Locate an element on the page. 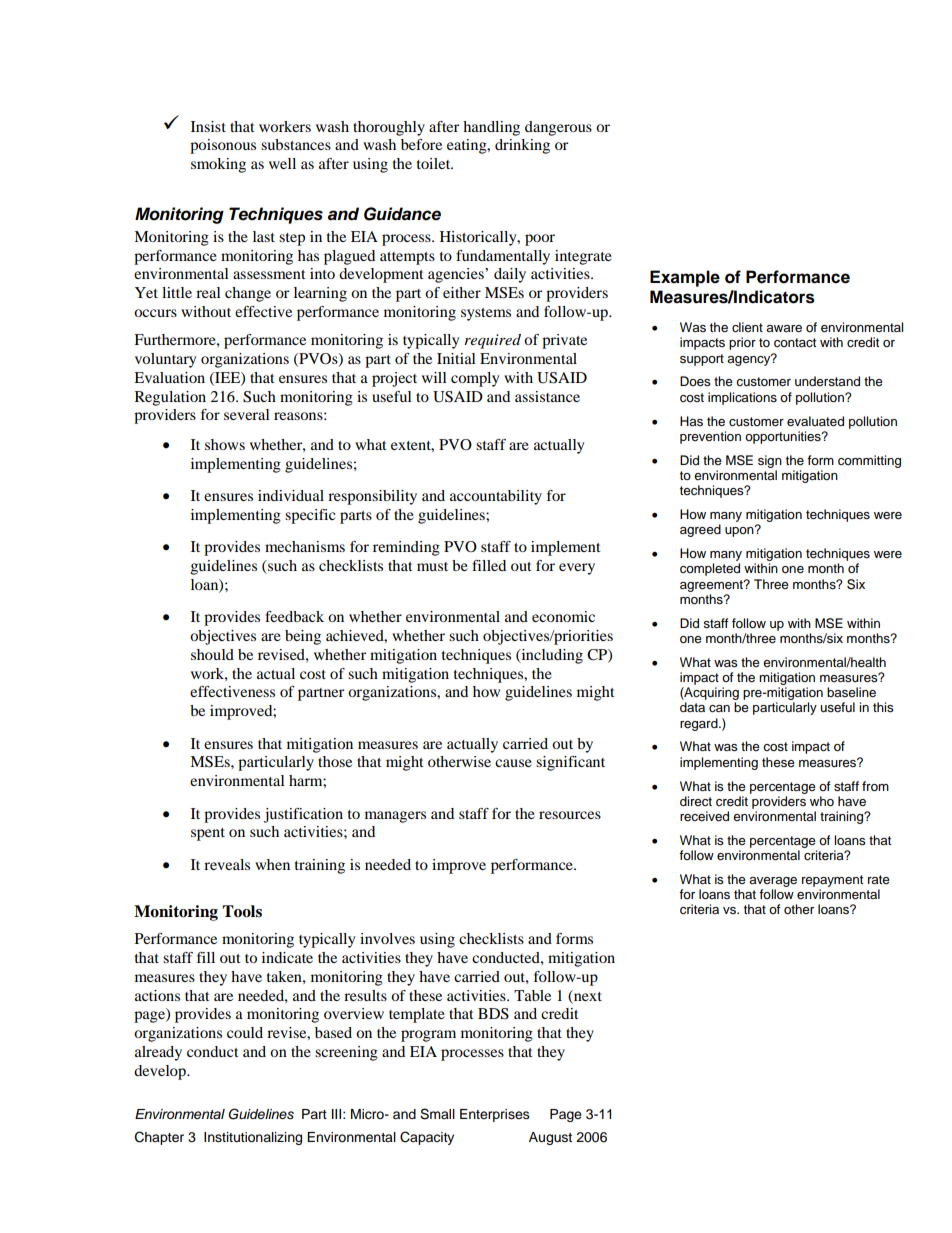 The width and height of the page is (952, 1233). baseline is located at coordinates (851, 692).
